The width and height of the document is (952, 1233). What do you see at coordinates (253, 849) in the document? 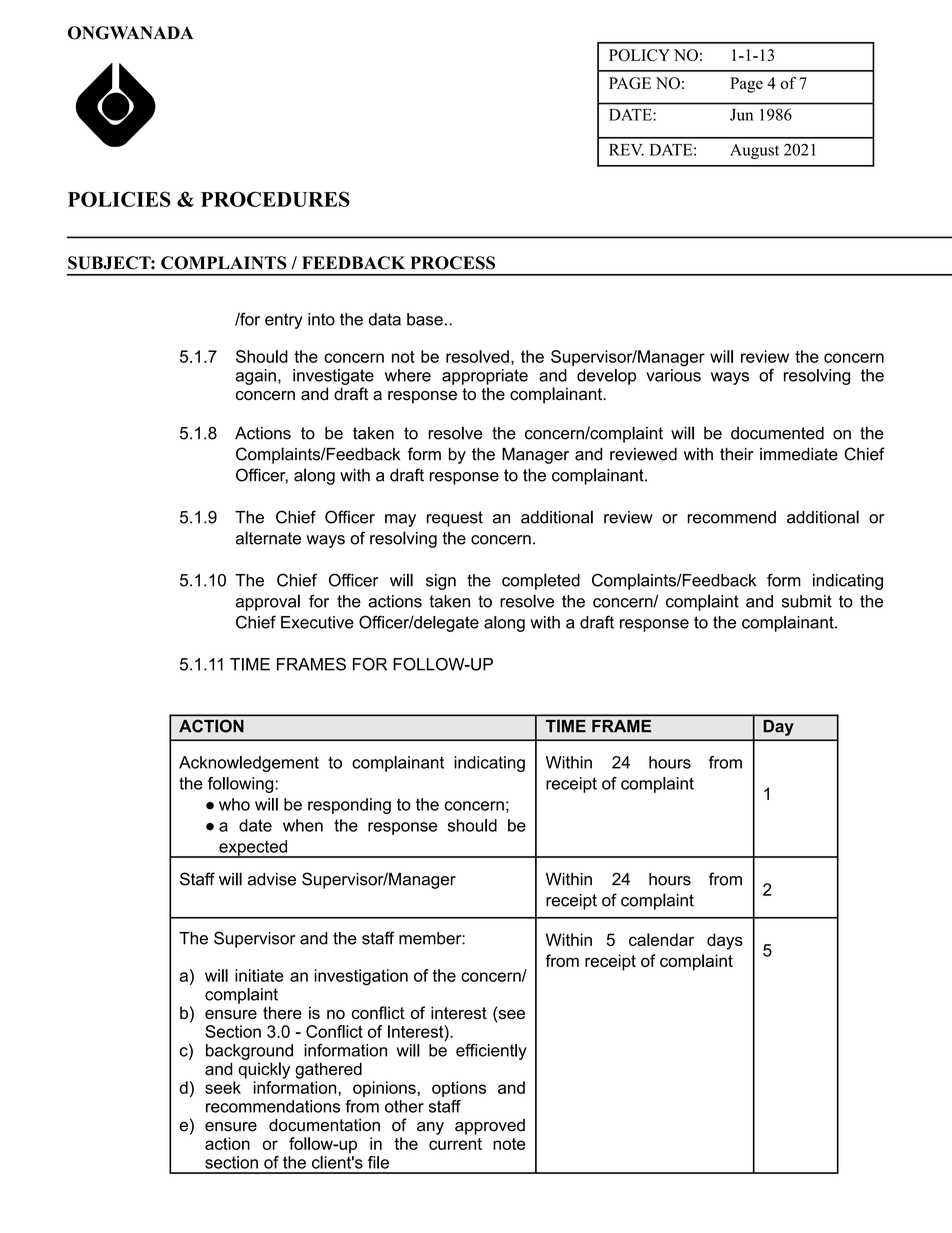
I see `expected` at bounding box center [253, 849].
